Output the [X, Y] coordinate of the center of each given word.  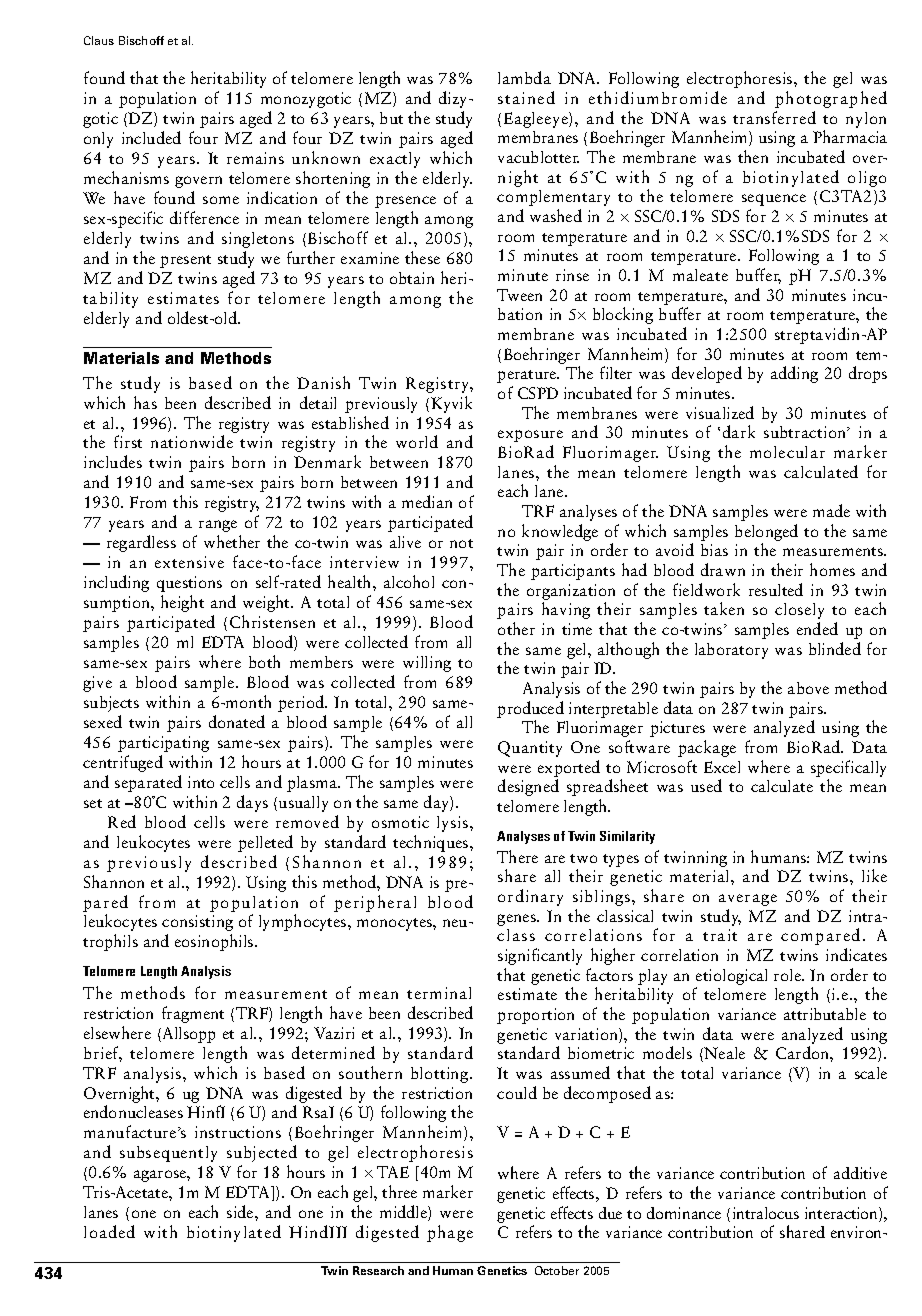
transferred [774, 117]
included [151, 137]
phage [450, 1233]
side [241, 1211]
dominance [684, 1213]
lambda [524, 77]
